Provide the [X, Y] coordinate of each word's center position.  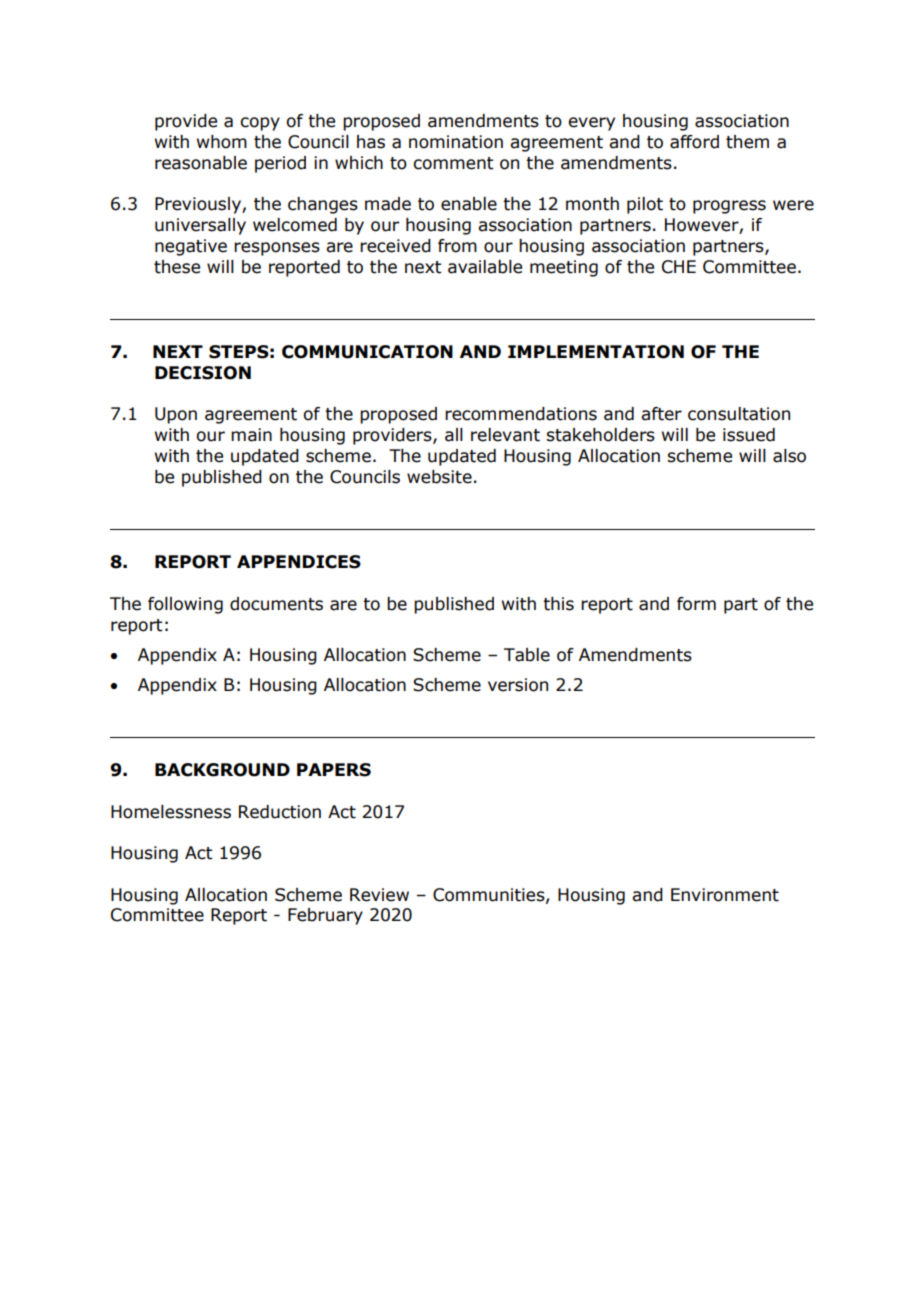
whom [222, 142]
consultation [739, 414]
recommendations [521, 414]
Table [527, 655]
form [696, 604]
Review [379, 895]
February [325, 916]
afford [694, 142]
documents [276, 604]
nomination [456, 142]
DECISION [203, 373]
